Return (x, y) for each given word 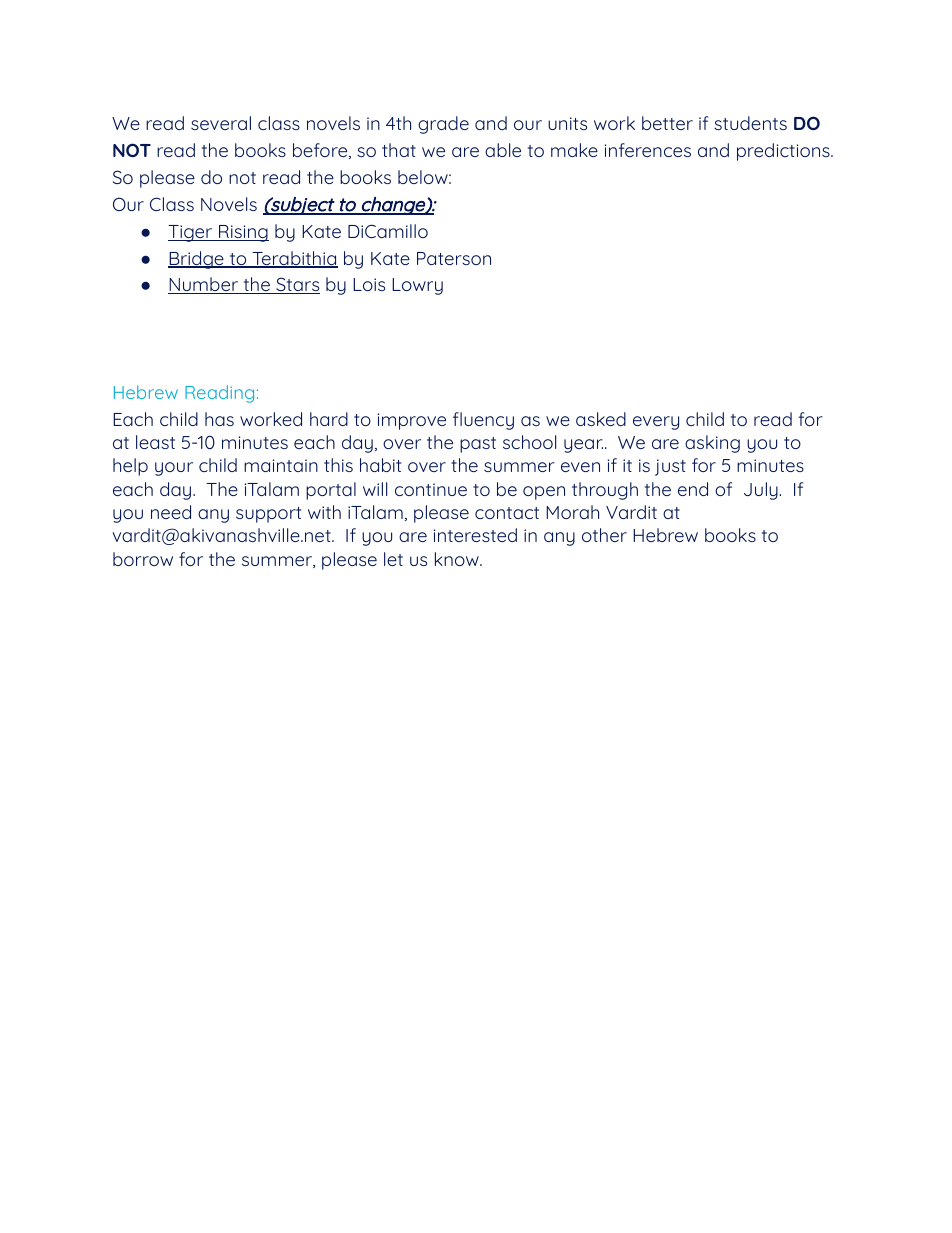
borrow (143, 559)
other (604, 535)
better (667, 123)
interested (475, 535)
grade (443, 125)
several (221, 123)
